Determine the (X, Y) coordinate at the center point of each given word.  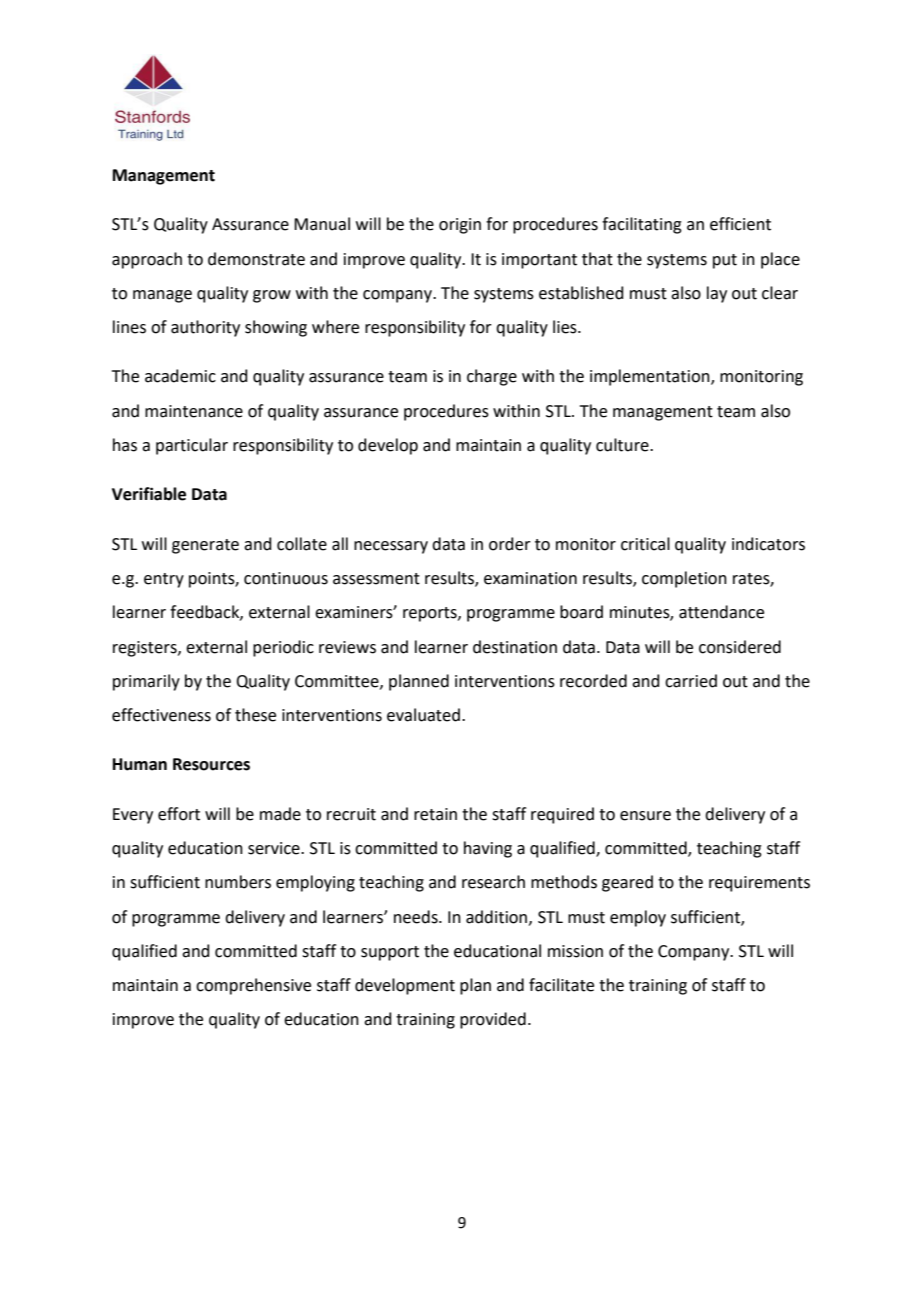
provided (493, 1020)
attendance (721, 612)
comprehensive (253, 986)
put (725, 261)
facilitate (561, 985)
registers (146, 649)
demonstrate (256, 259)
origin (460, 226)
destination (515, 647)
